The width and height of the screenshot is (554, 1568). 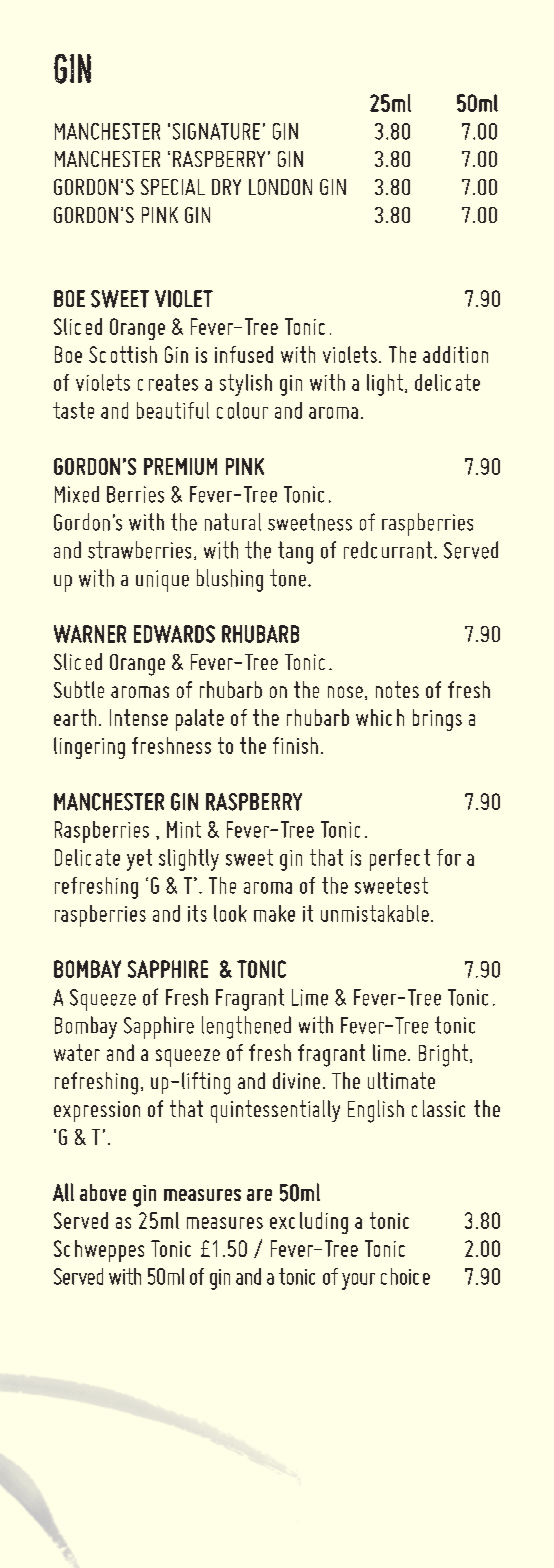 What do you see at coordinates (139, 717) in the screenshot?
I see `Intense` at bounding box center [139, 717].
